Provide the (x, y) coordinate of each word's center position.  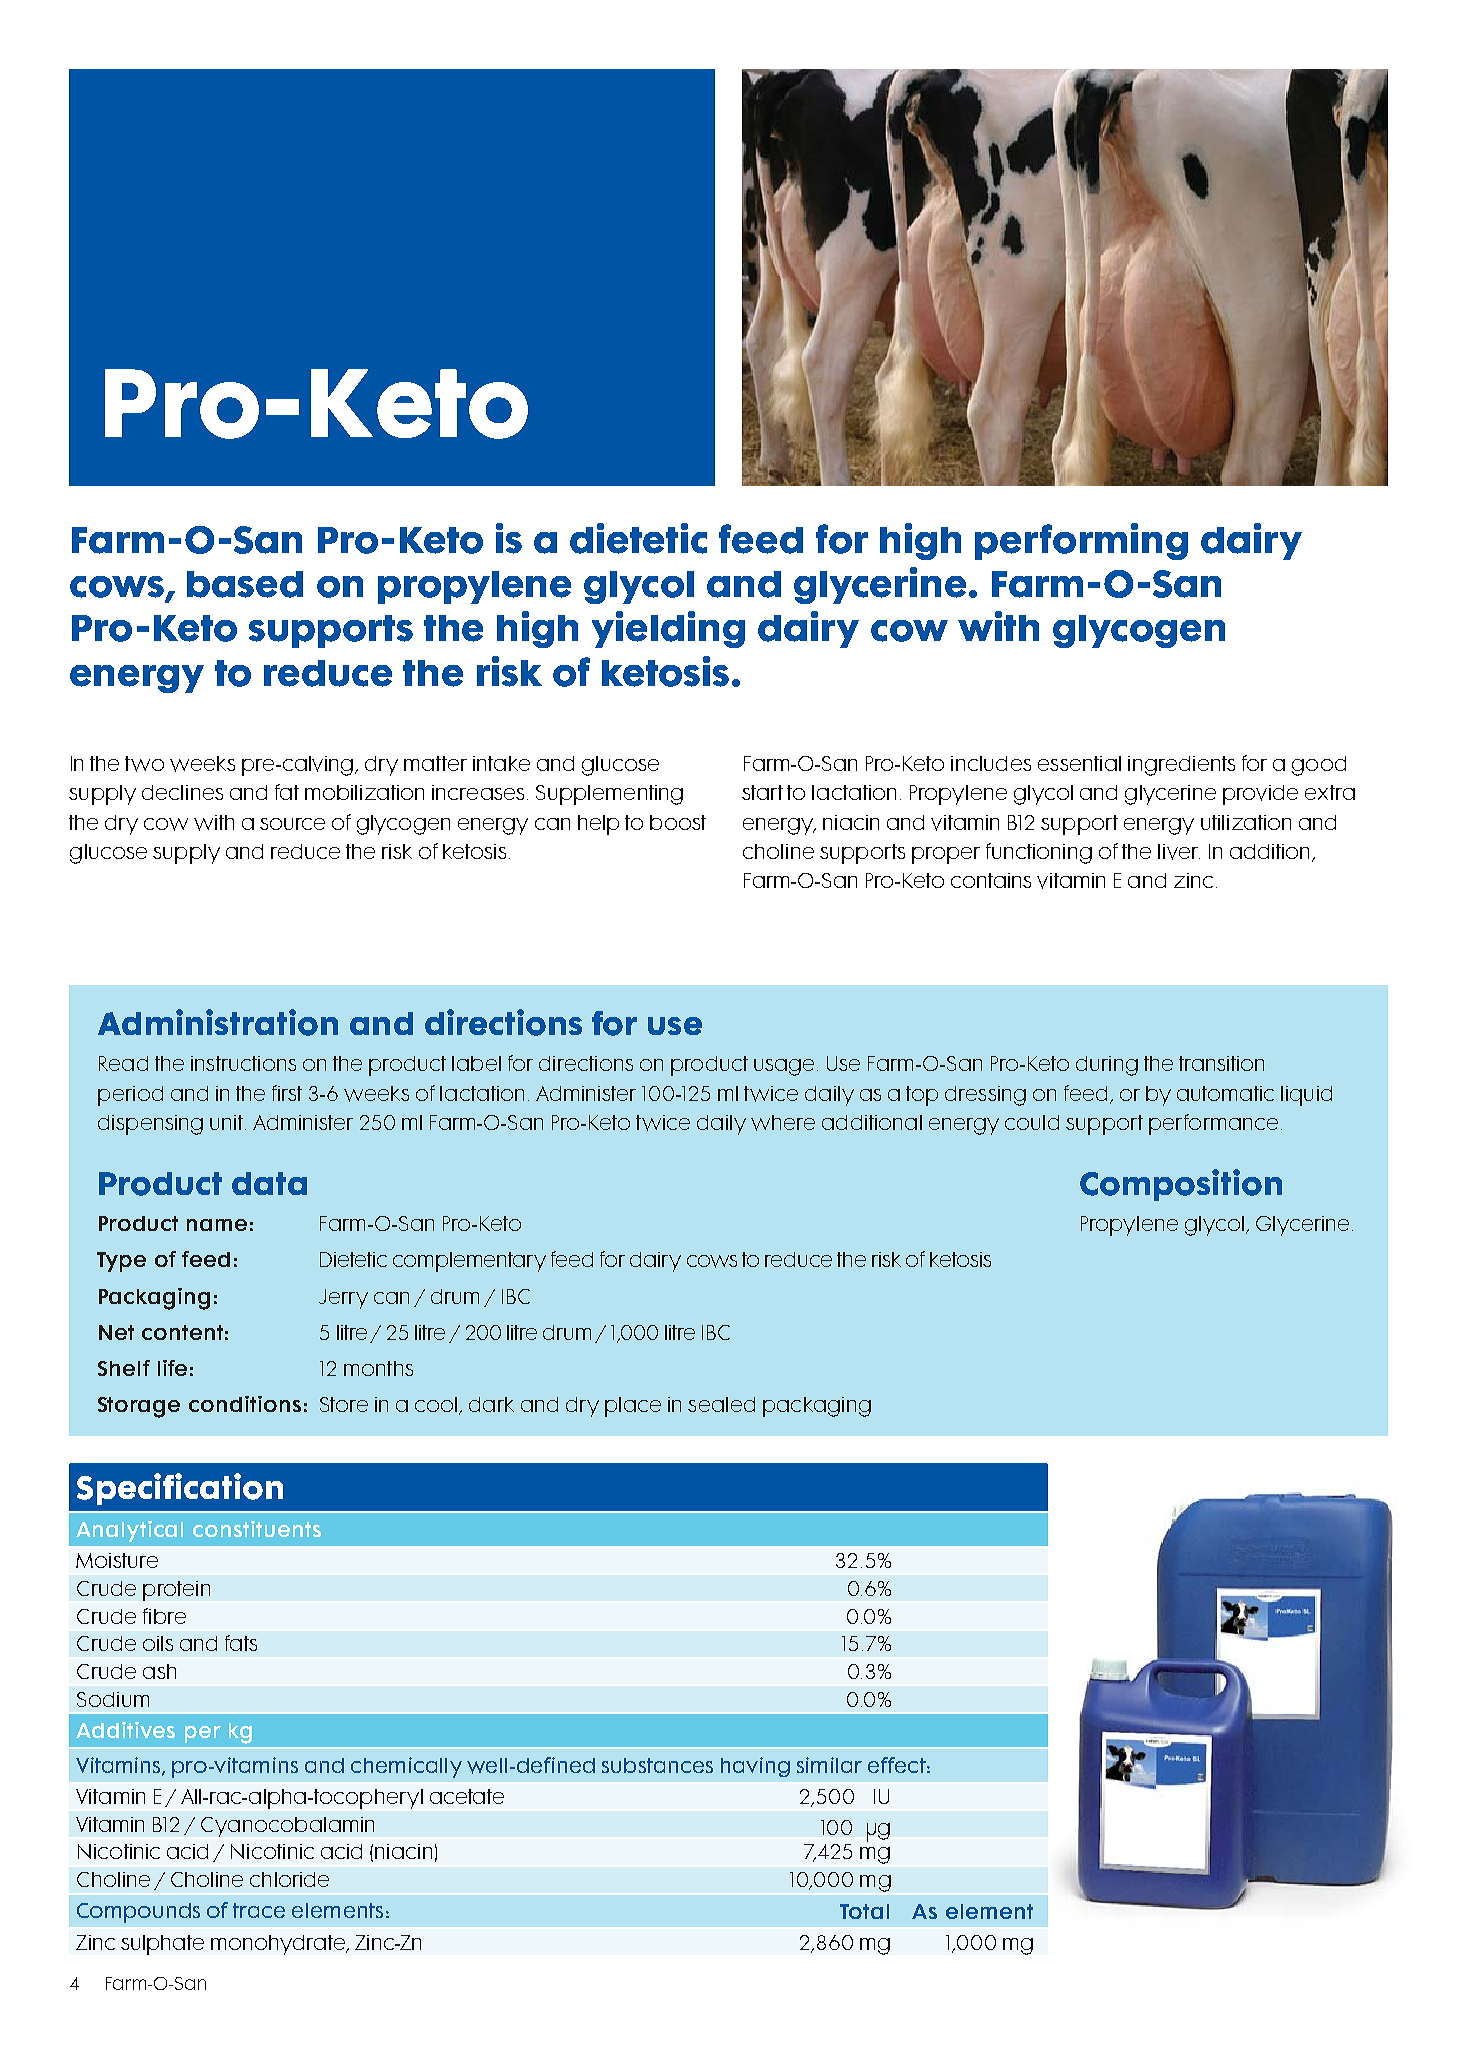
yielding (668, 629)
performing (1081, 541)
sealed (721, 1404)
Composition (1181, 1185)
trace (259, 1910)
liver (1179, 852)
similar (829, 1765)
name (217, 1225)
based (245, 584)
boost (678, 822)
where (783, 1123)
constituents (257, 1529)
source (292, 824)
